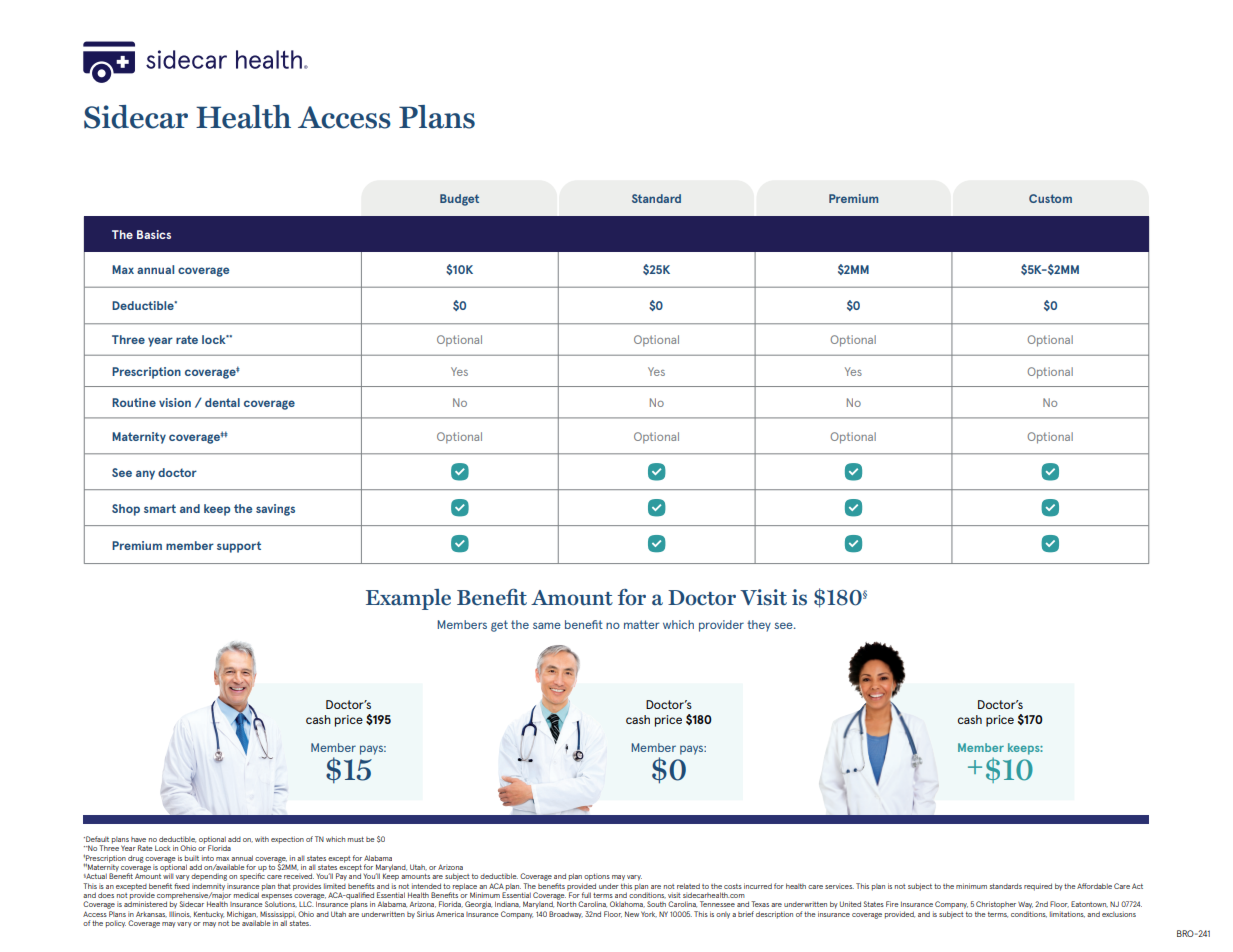 The height and width of the image is (952, 1233). Describe the element at coordinates (641, 624) in the image. I see `matter` at that location.
